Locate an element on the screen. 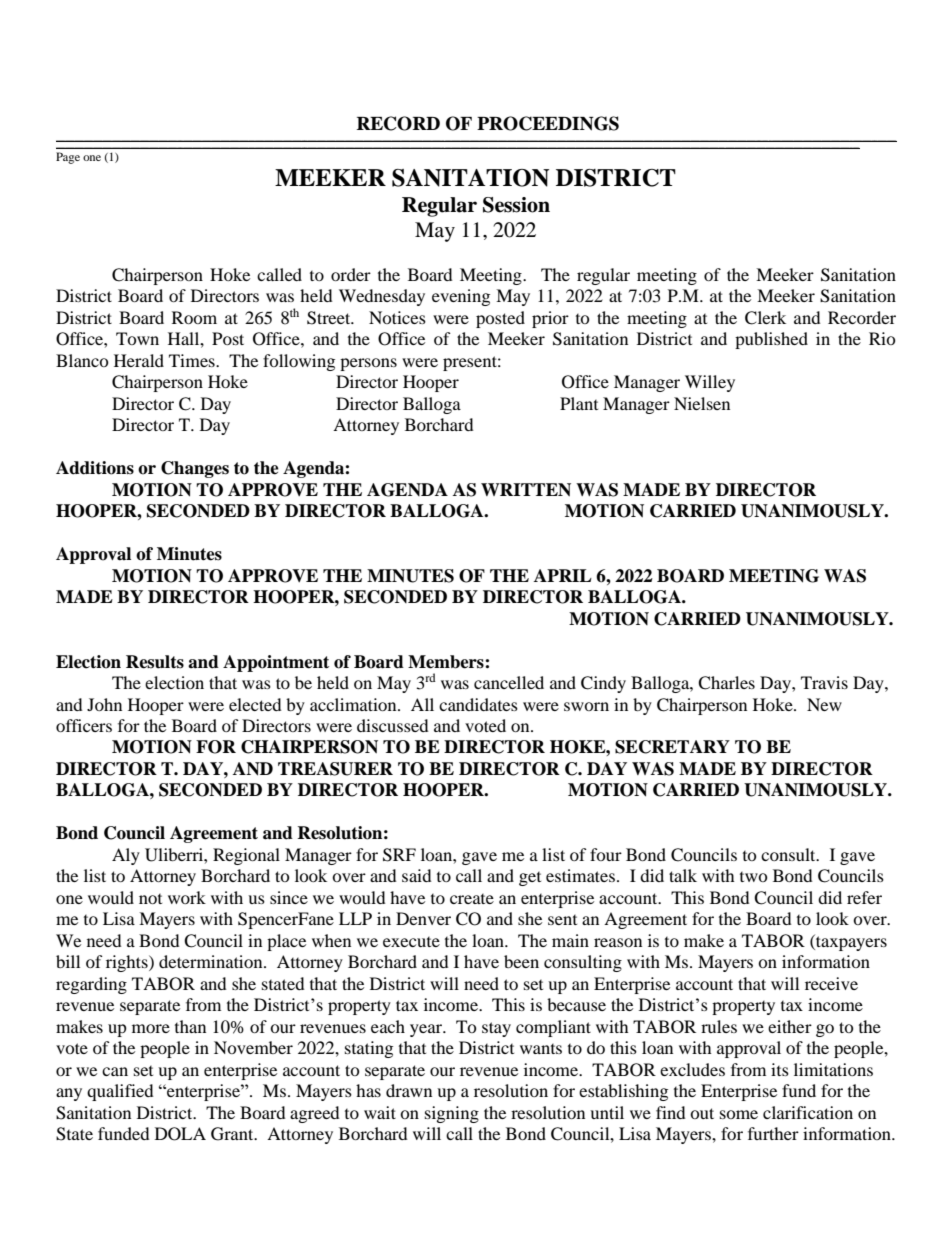 The width and height of the screenshot is (952, 1233). Clerk is located at coordinates (765, 318).
